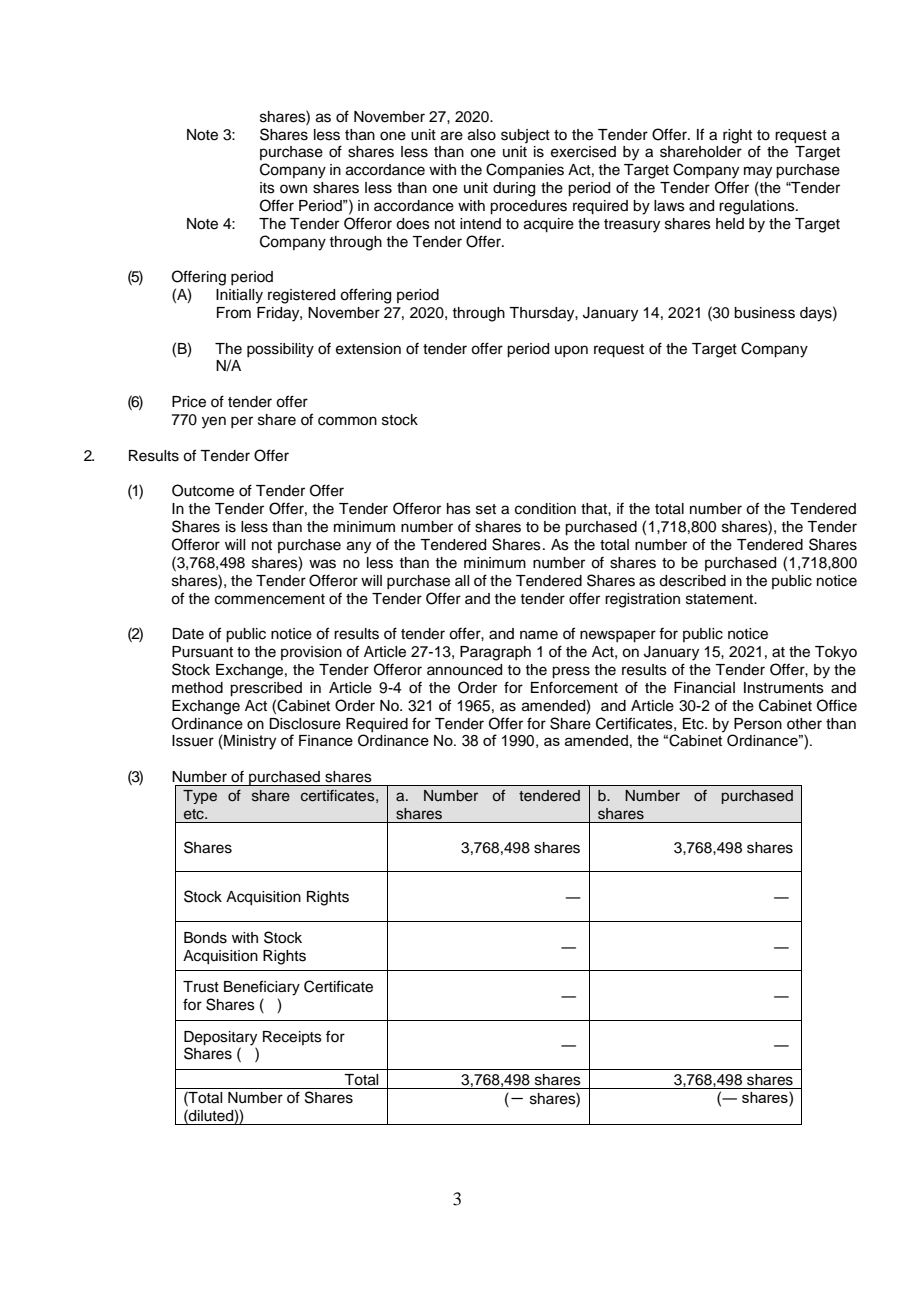 This image has width=924, height=1307. I want to click on set, so click(486, 509).
